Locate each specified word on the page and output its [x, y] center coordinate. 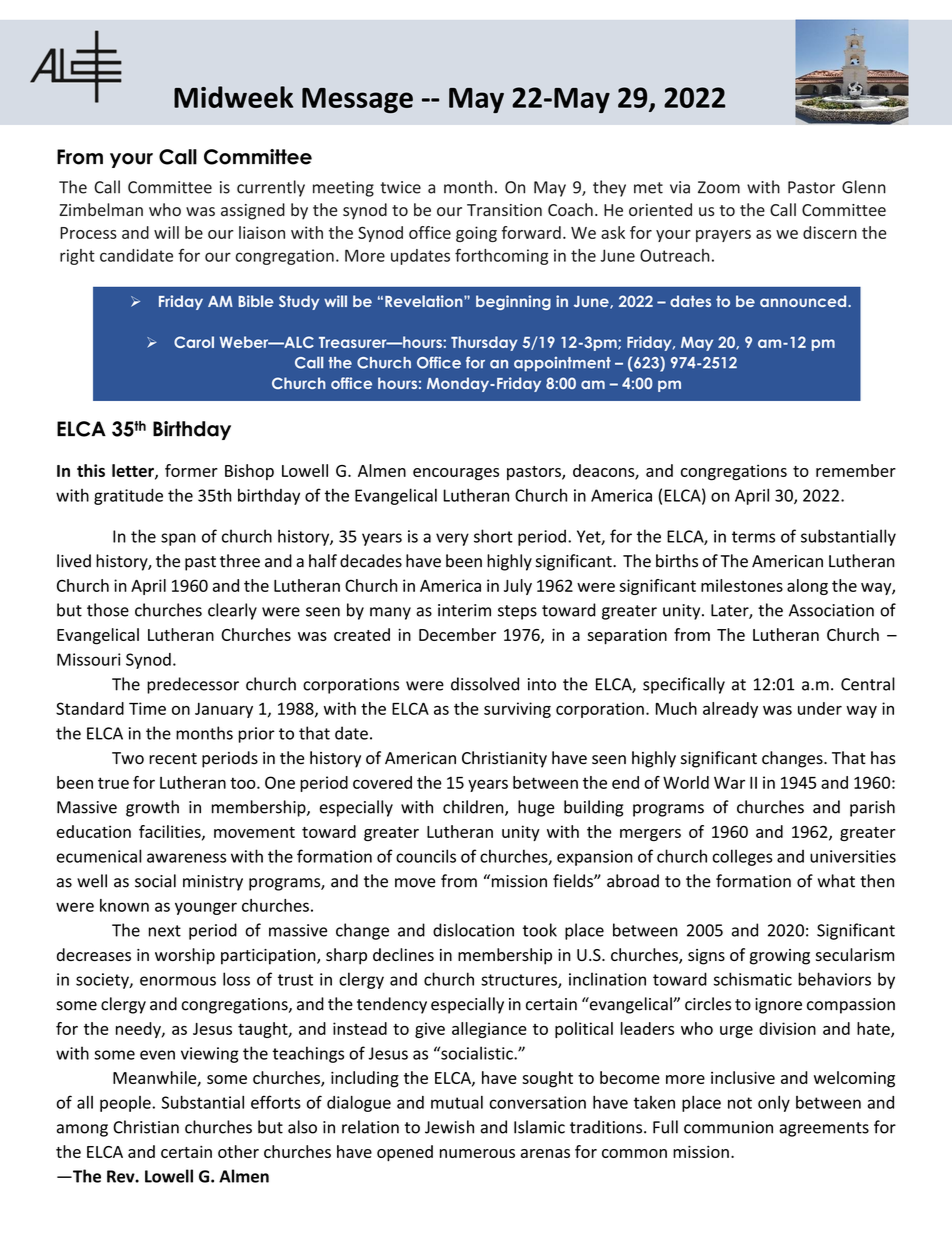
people [126, 1104]
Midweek [233, 97]
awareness [186, 858]
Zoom [719, 187]
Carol [194, 342]
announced [804, 301]
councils [426, 856]
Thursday [484, 343]
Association [831, 610]
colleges [742, 857]
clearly [232, 611]
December [457, 634]
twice [400, 187]
